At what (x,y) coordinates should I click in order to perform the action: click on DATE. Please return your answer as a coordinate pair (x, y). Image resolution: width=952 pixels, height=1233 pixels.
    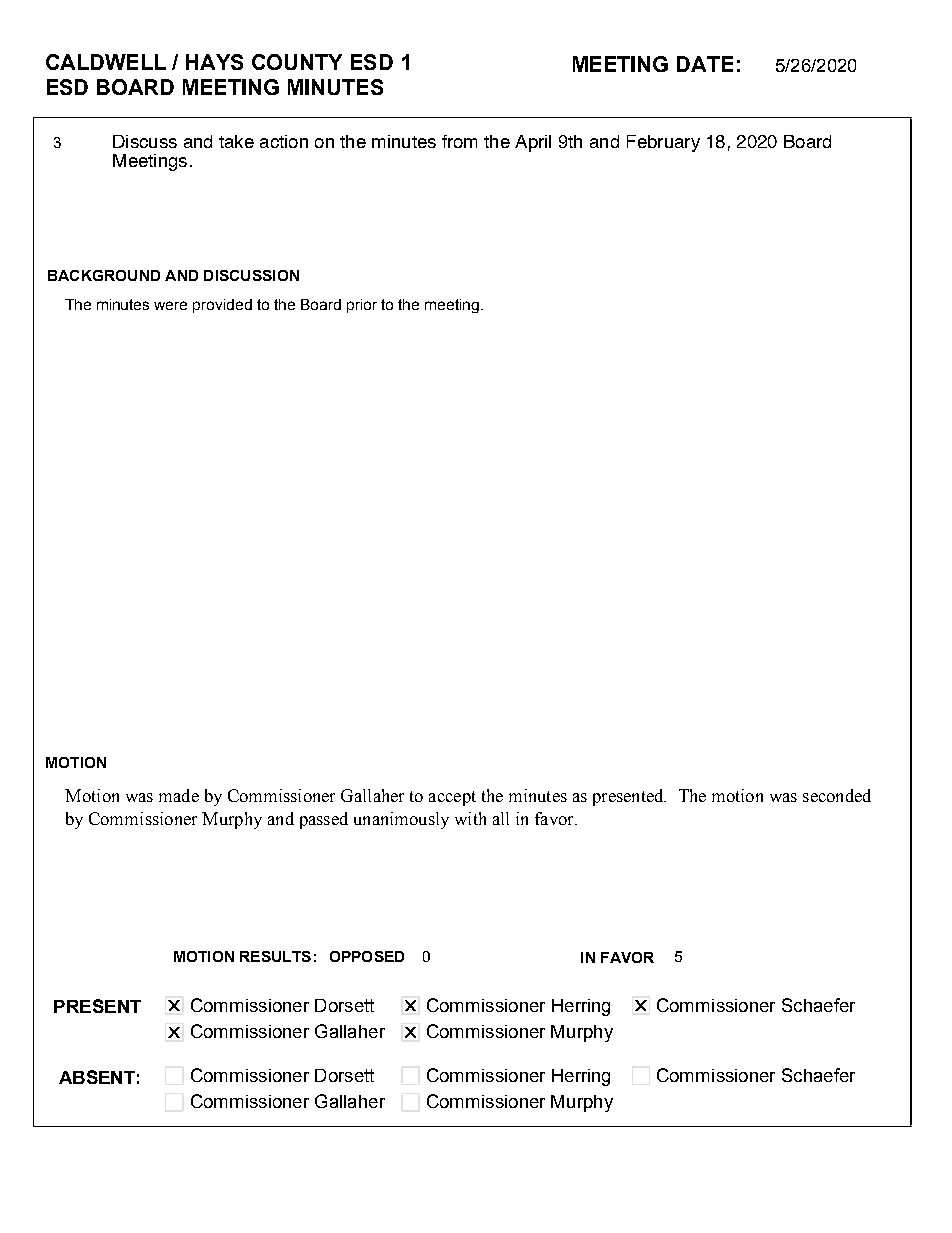
    Looking at the image, I should click on (705, 64).
